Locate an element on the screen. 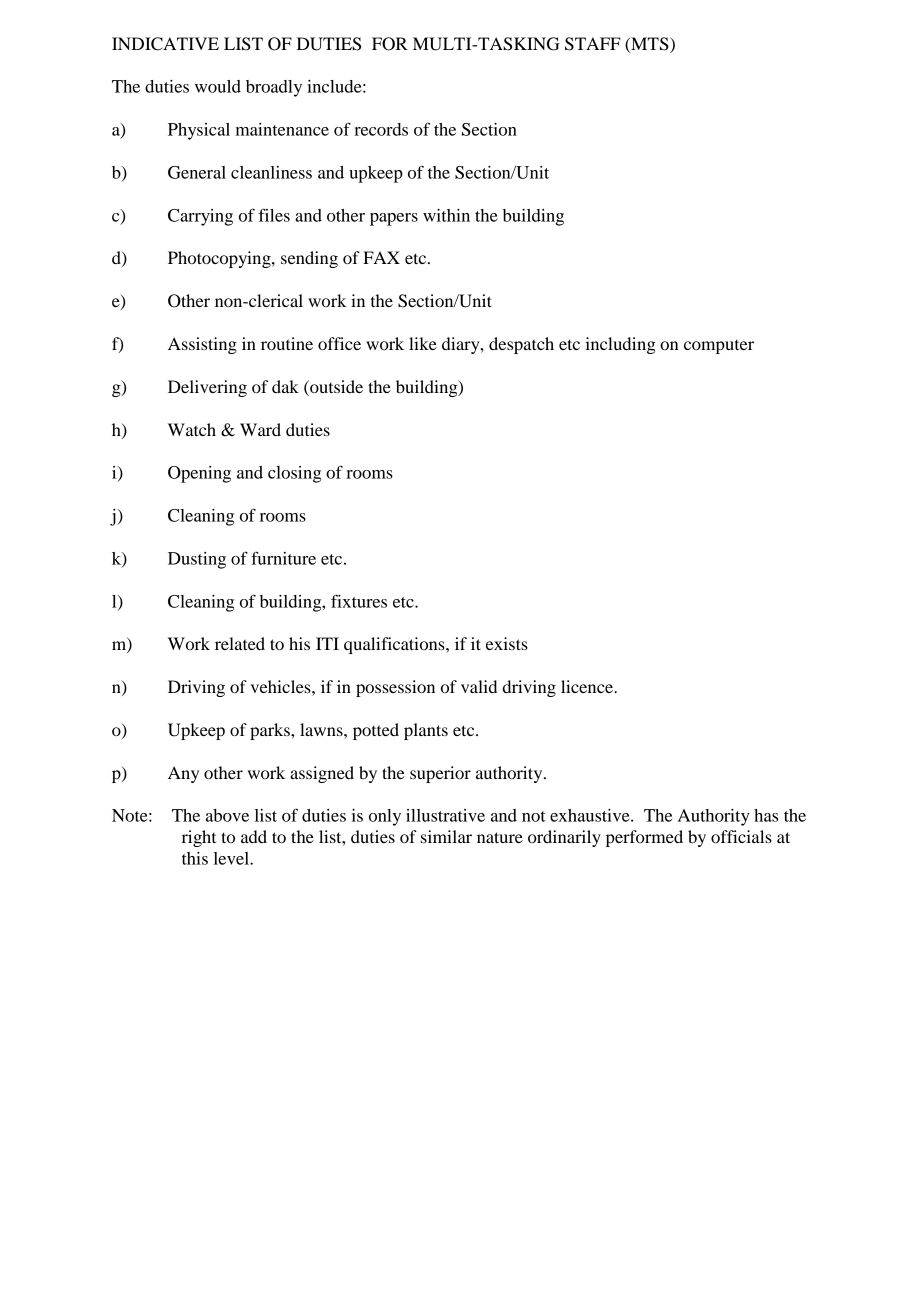 The width and height of the screenshot is (924, 1308). including is located at coordinates (620, 345).
